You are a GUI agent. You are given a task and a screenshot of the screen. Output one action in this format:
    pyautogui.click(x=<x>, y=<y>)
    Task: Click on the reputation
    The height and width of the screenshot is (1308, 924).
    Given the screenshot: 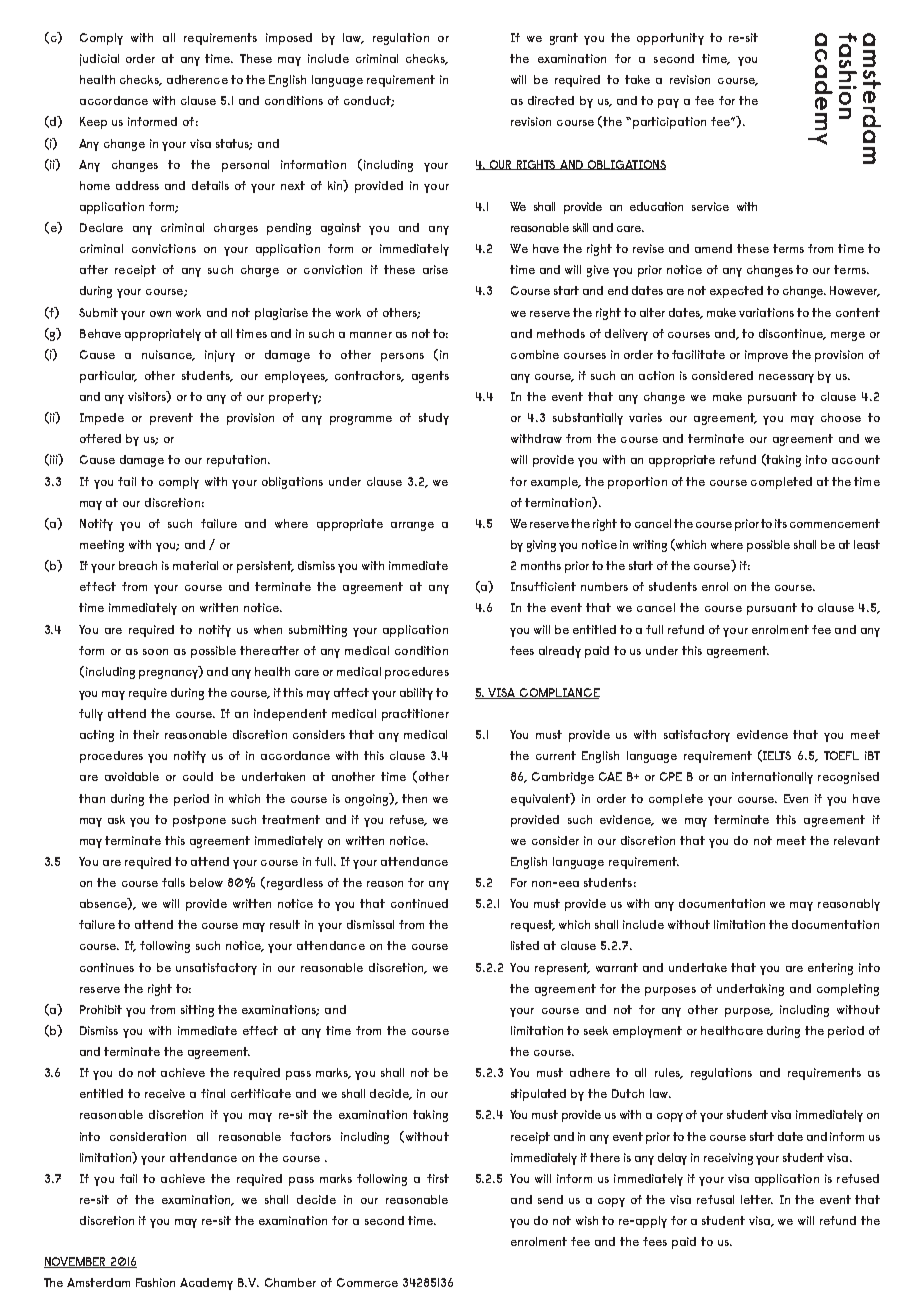 What is the action you would take?
    pyautogui.click(x=238, y=461)
